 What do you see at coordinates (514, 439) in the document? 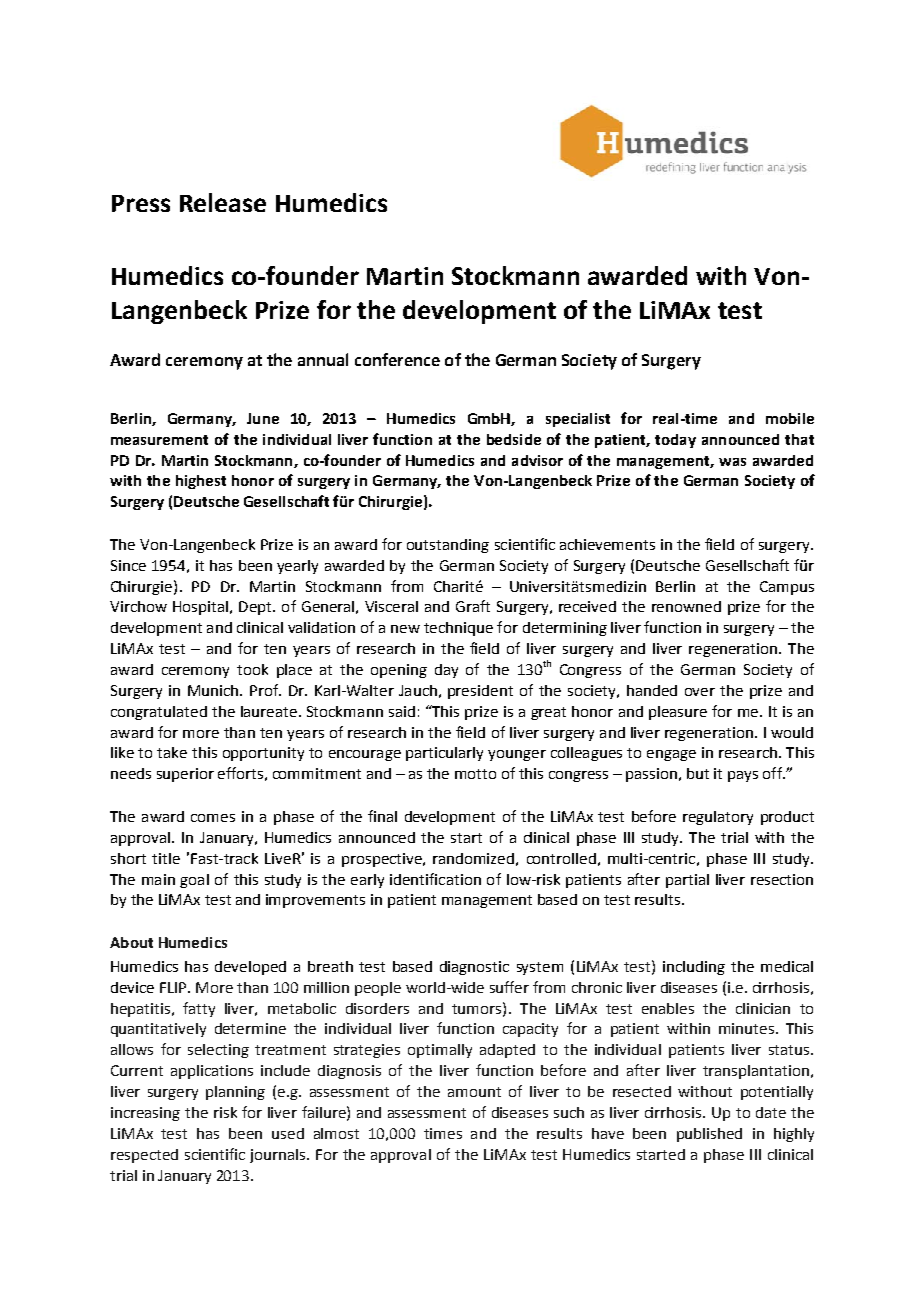
I see `bedside` at bounding box center [514, 439].
